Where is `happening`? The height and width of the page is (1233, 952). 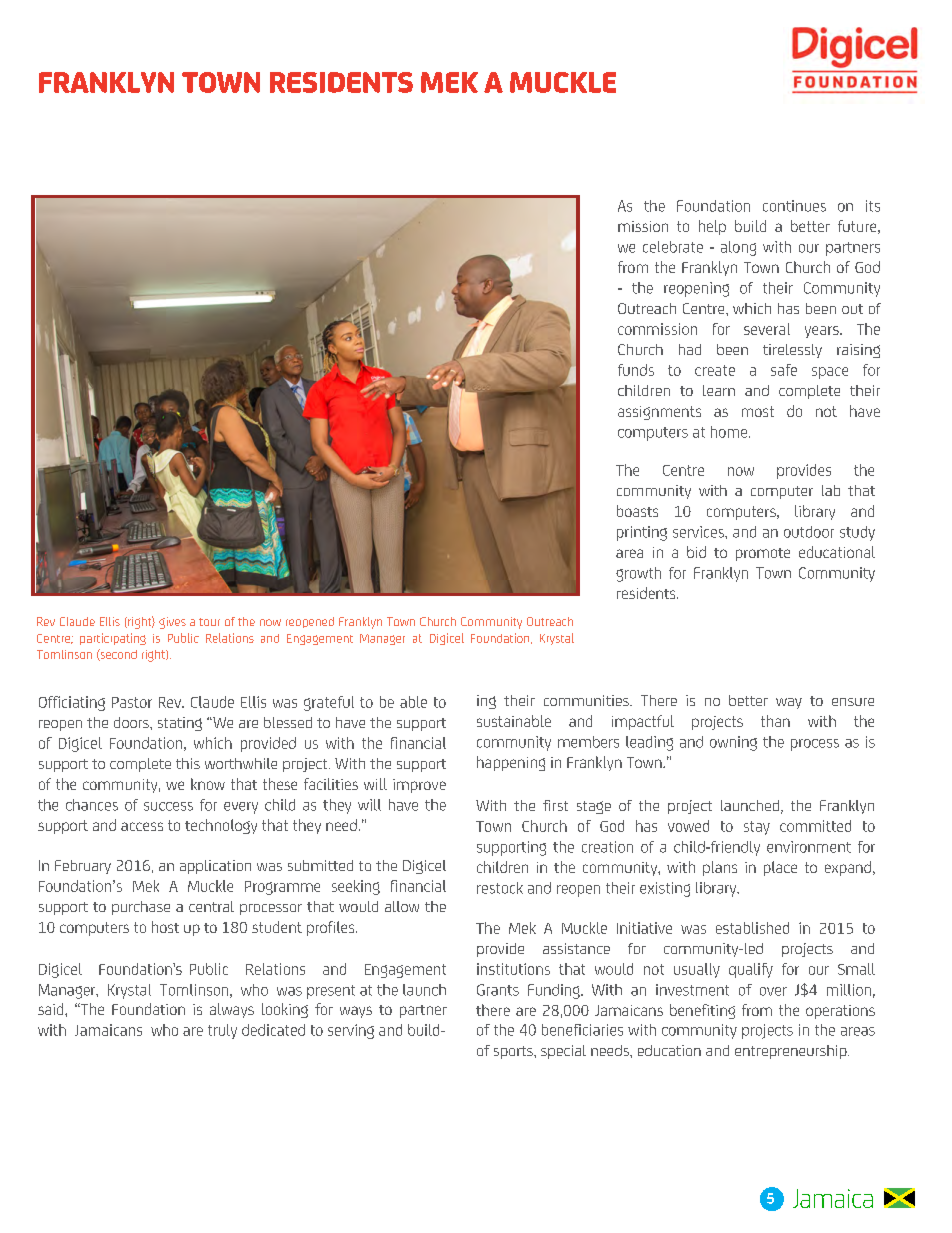 happening is located at coordinates (511, 763).
